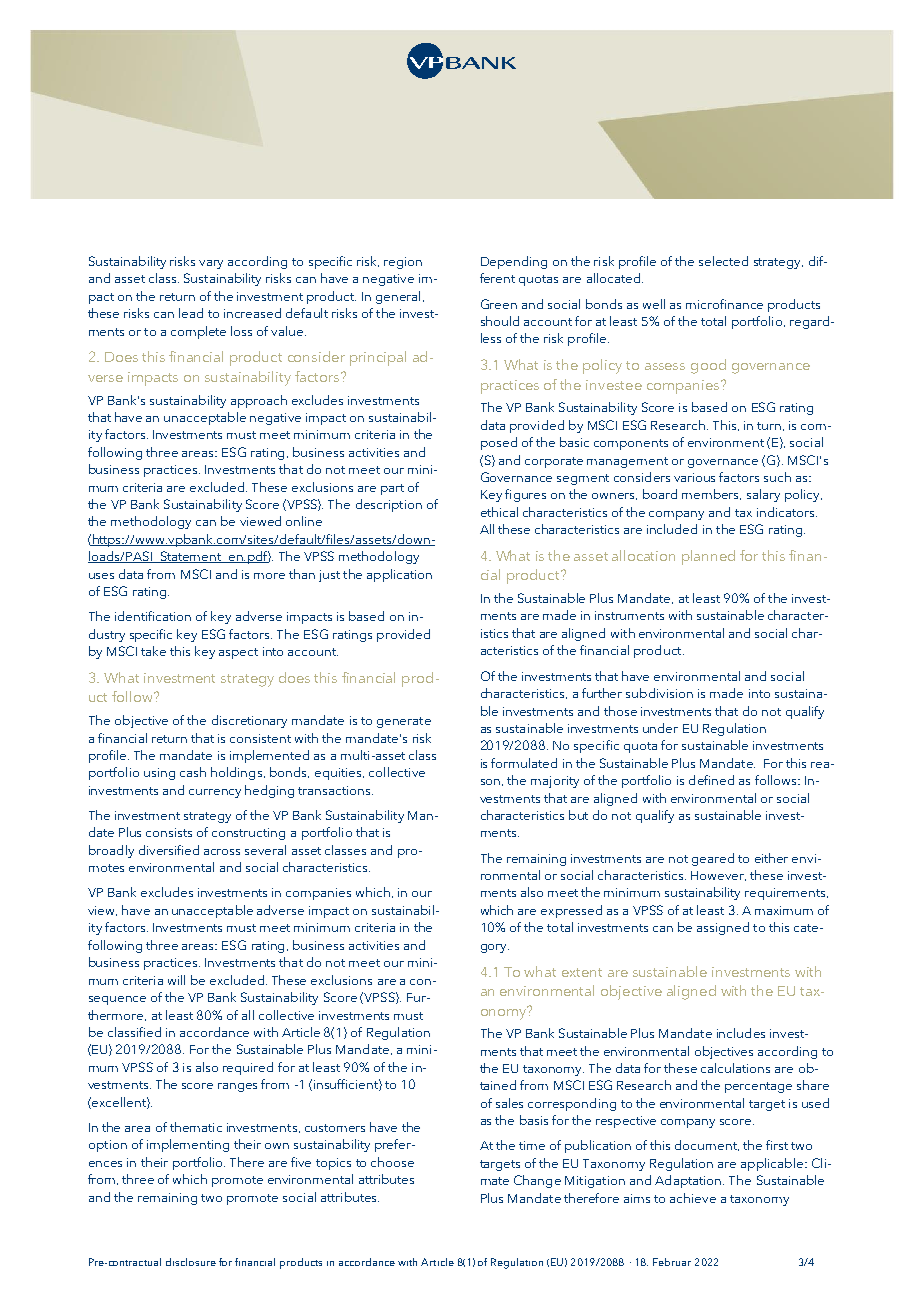  I want to click on ethical, so click(499, 512).
